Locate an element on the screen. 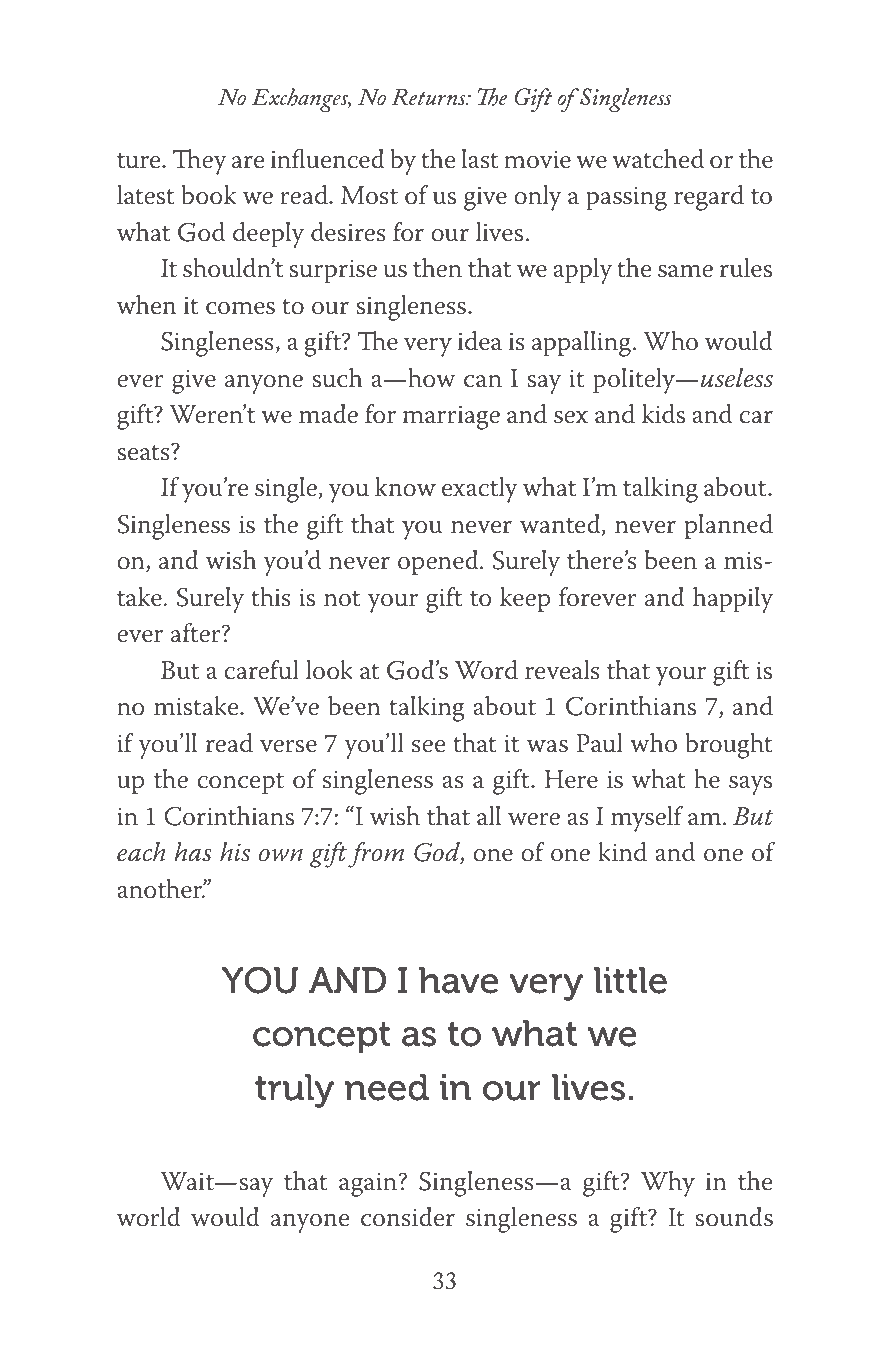  Word is located at coordinates (486, 670).
